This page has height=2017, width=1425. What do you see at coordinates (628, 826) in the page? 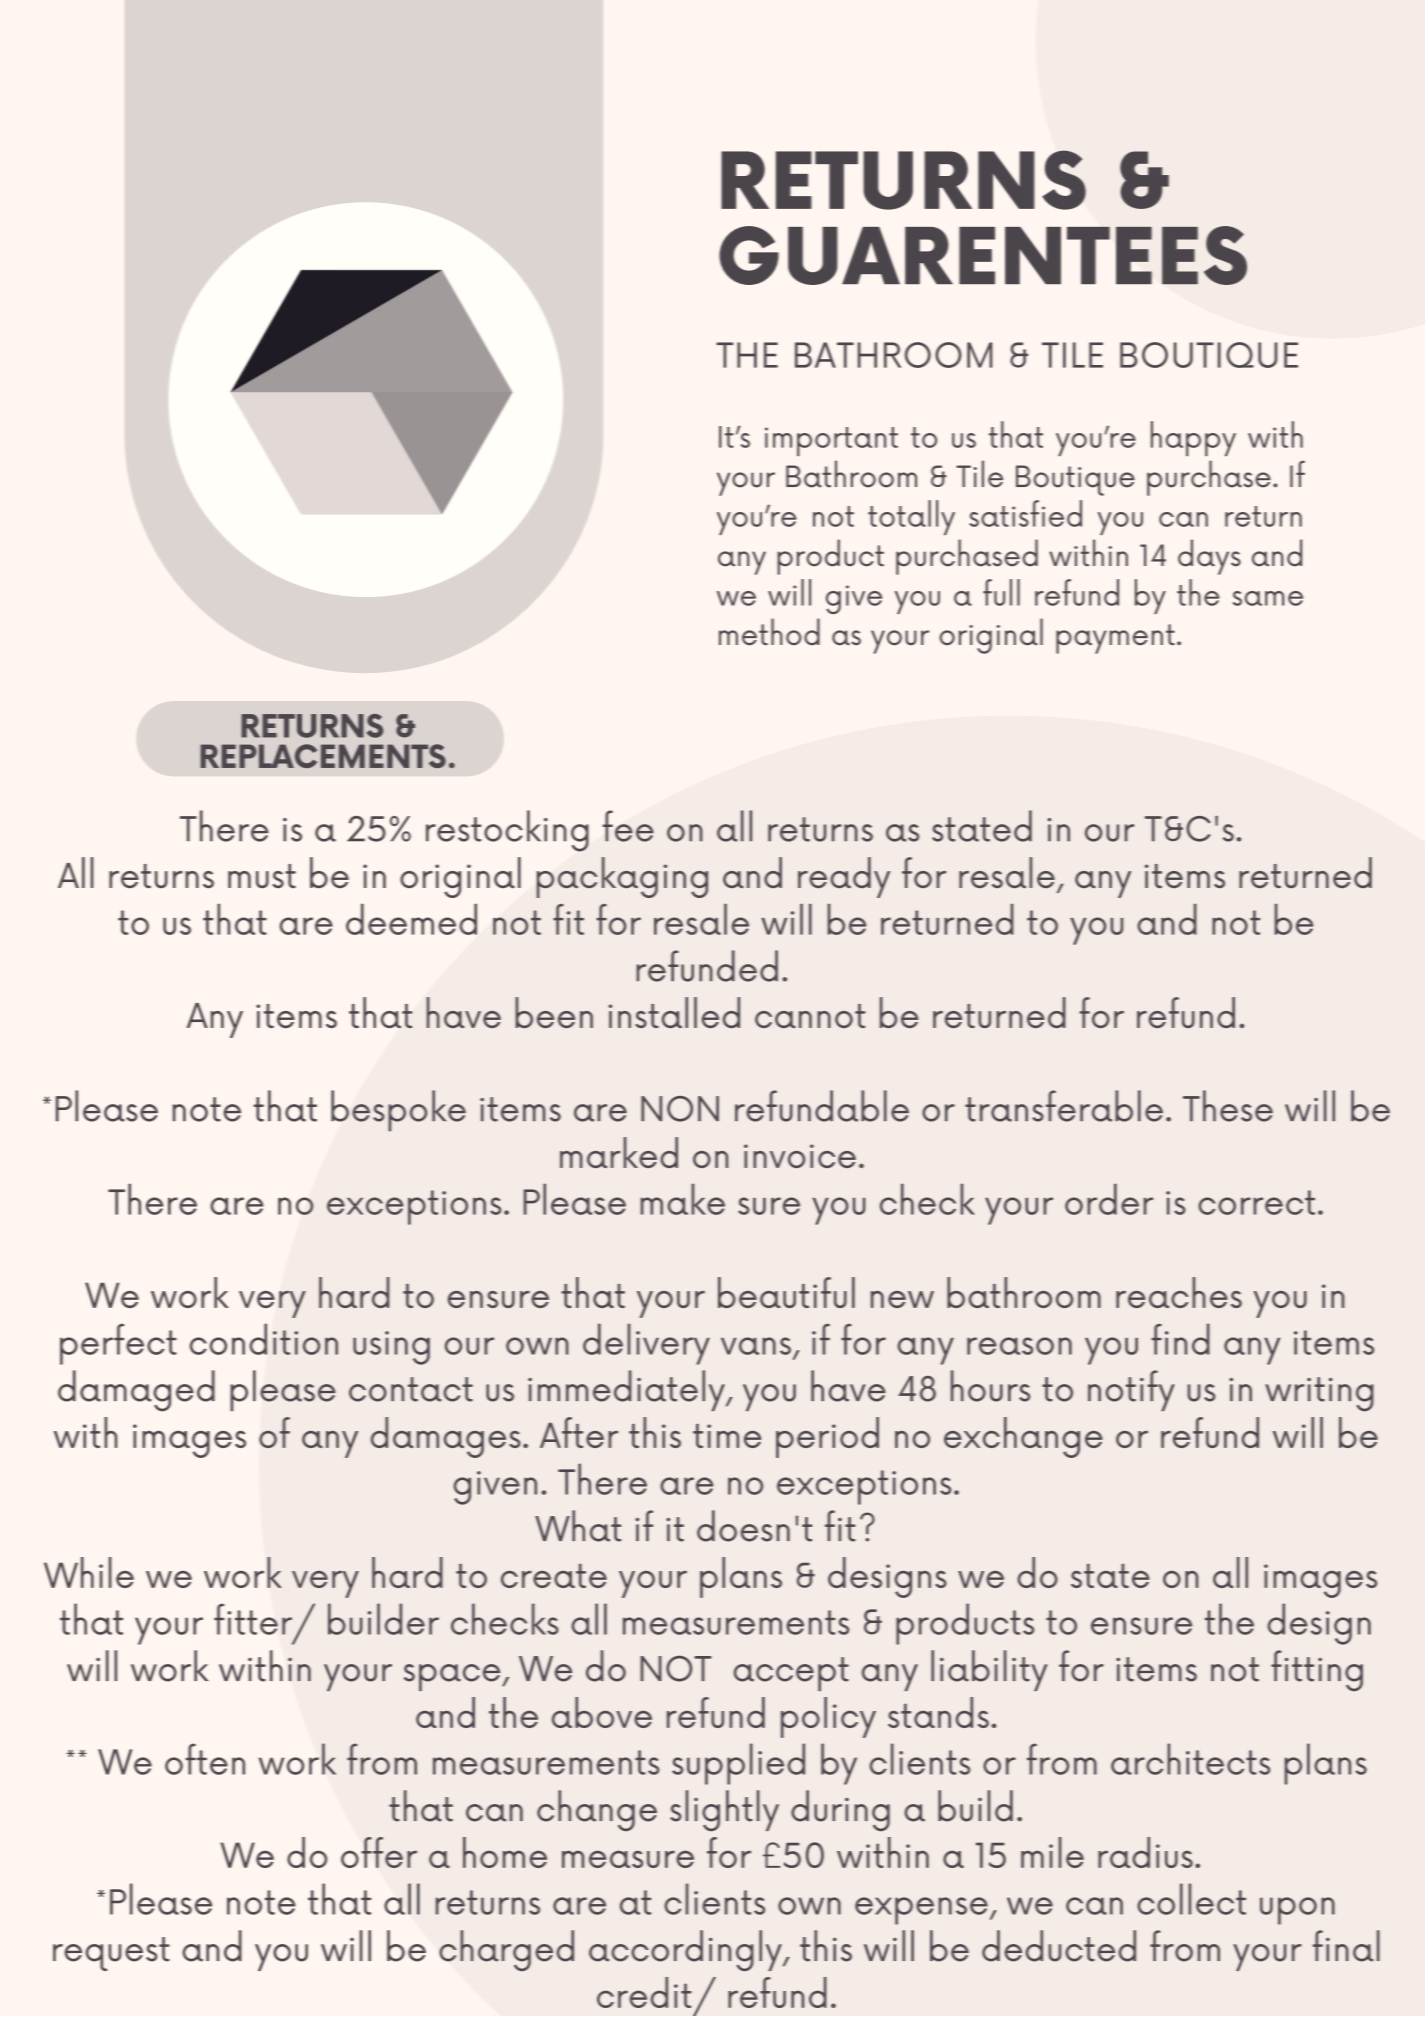
I see `fee` at bounding box center [628, 826].
